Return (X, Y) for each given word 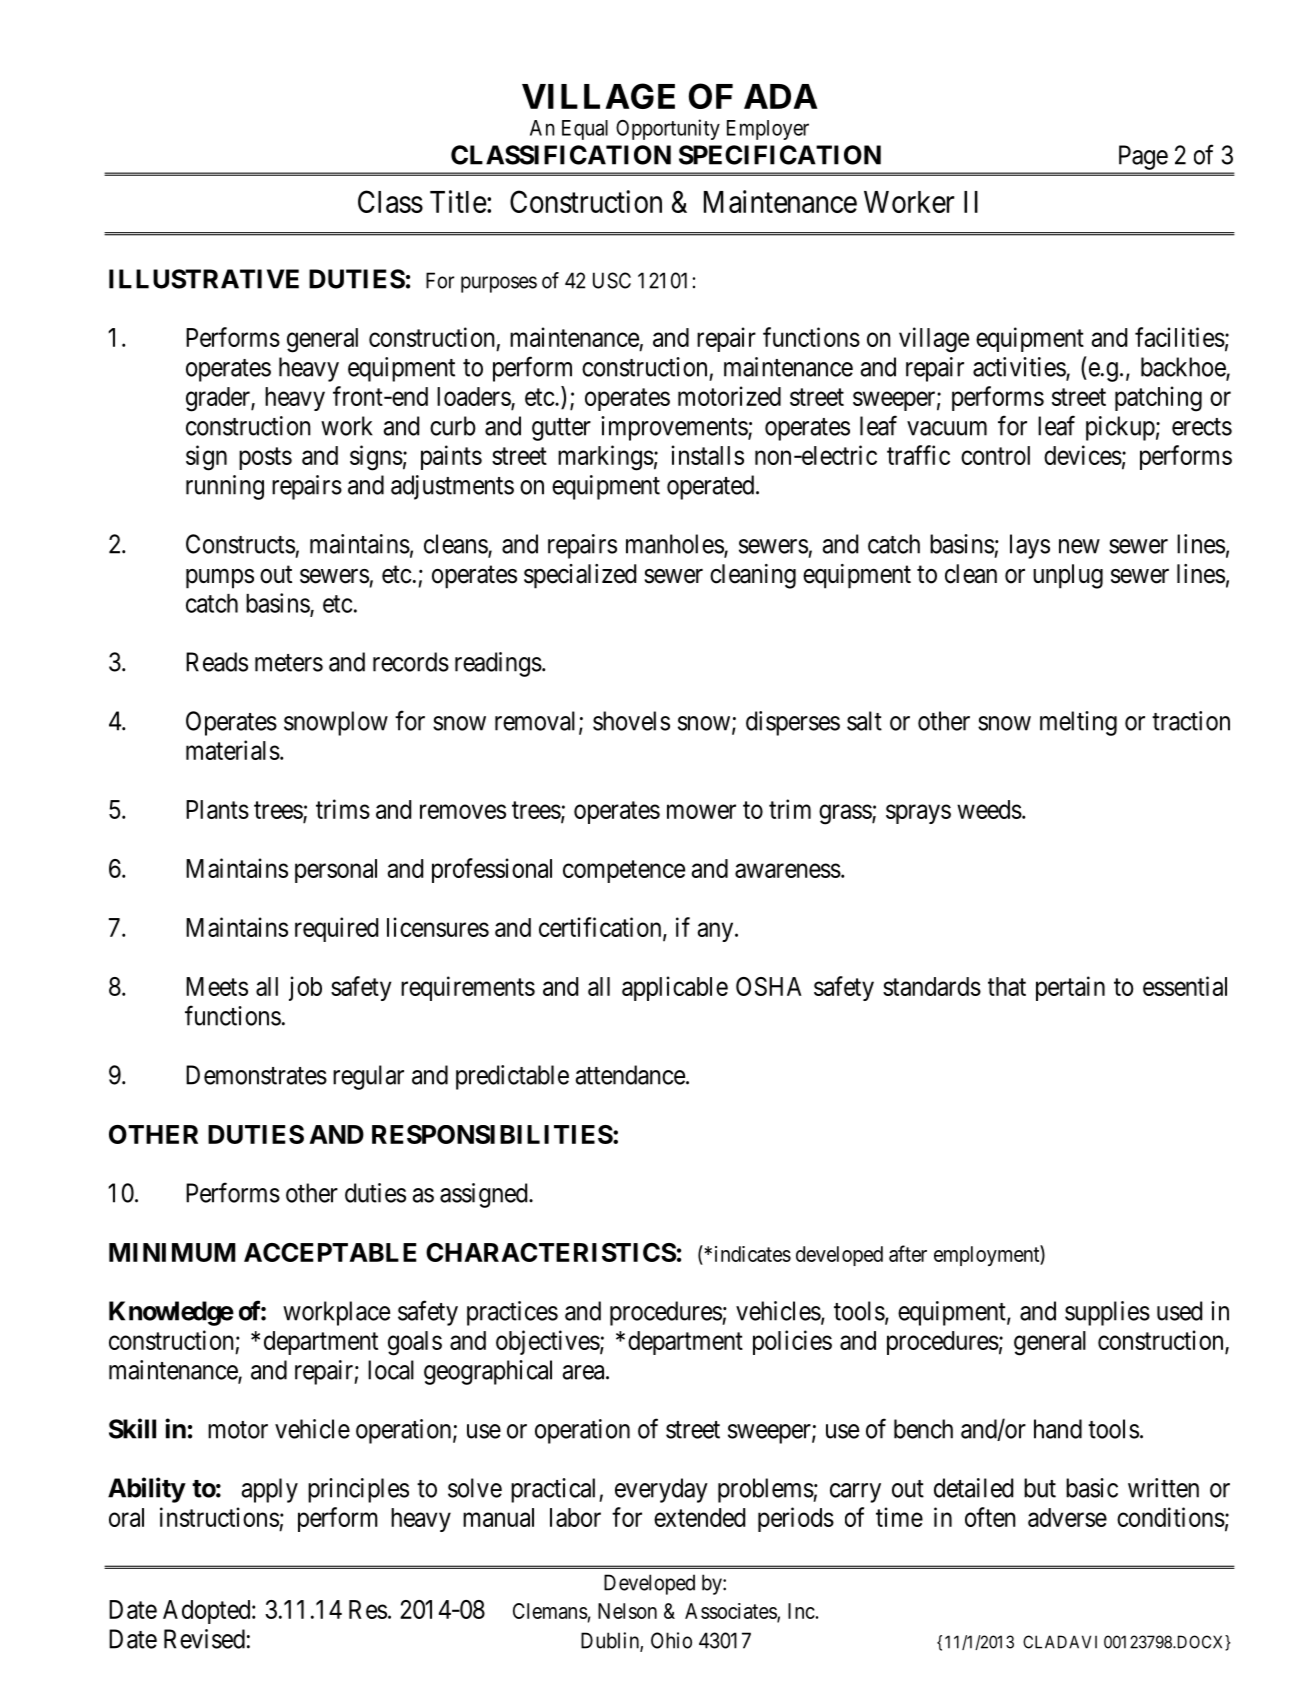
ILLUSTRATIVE (204, 279)
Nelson (627, 1611)
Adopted (208, 1612)
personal (336, 871)
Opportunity (668, 129)
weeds (989, 809)
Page (1143, 157)
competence (624, 871)
